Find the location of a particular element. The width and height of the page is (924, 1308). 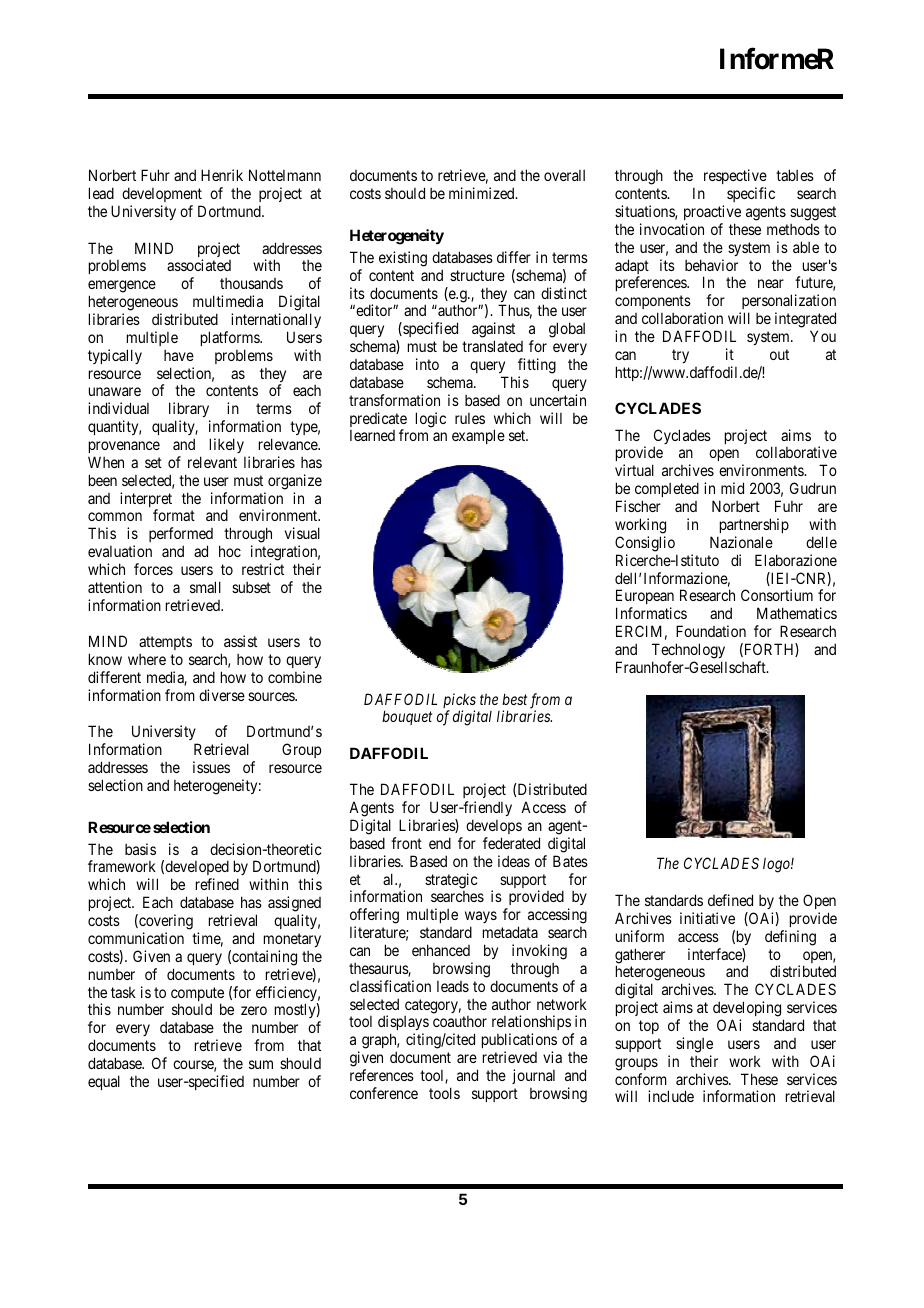

development is located at coordinates (162, 194).
